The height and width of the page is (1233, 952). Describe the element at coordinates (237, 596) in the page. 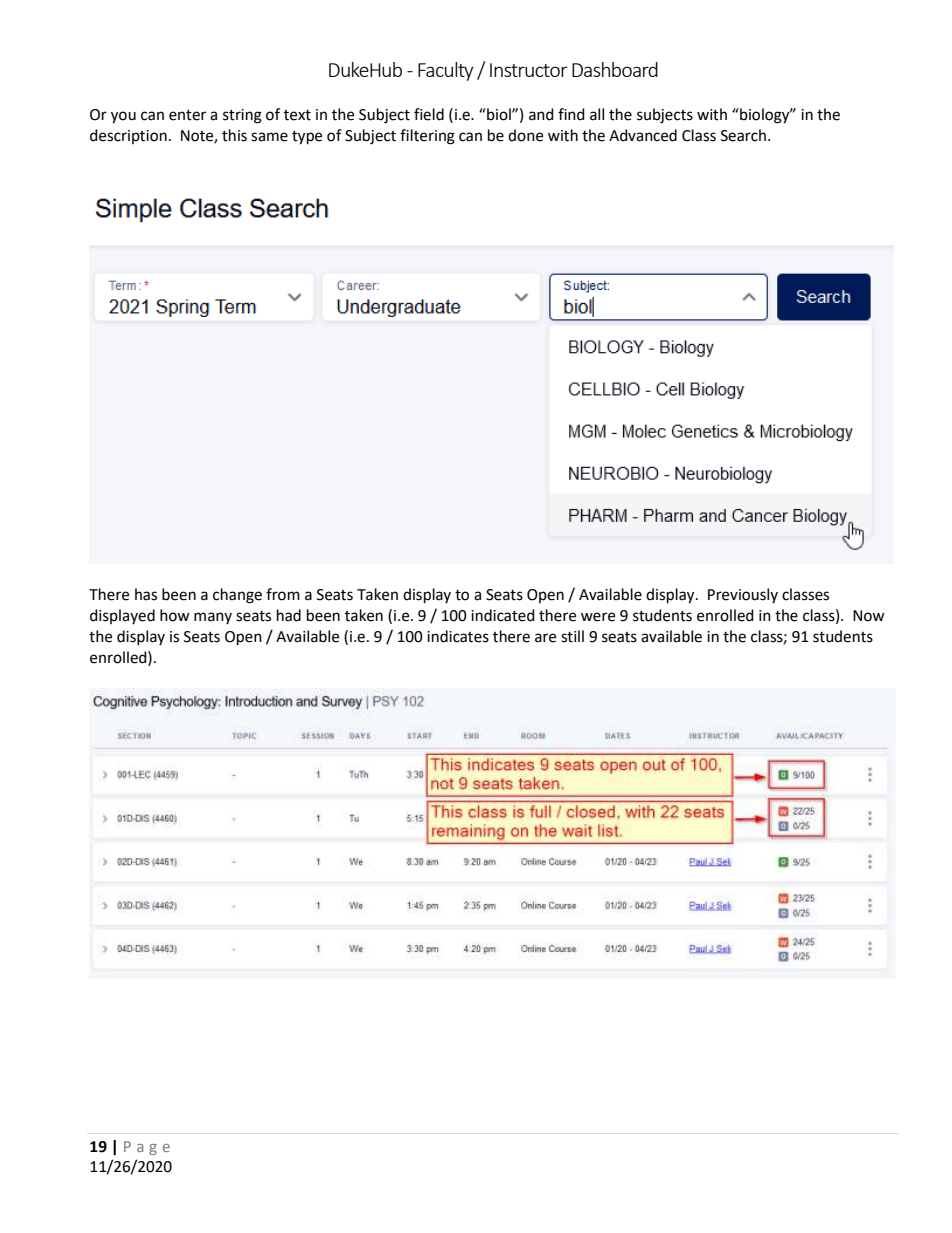

I see `change` at that location.
